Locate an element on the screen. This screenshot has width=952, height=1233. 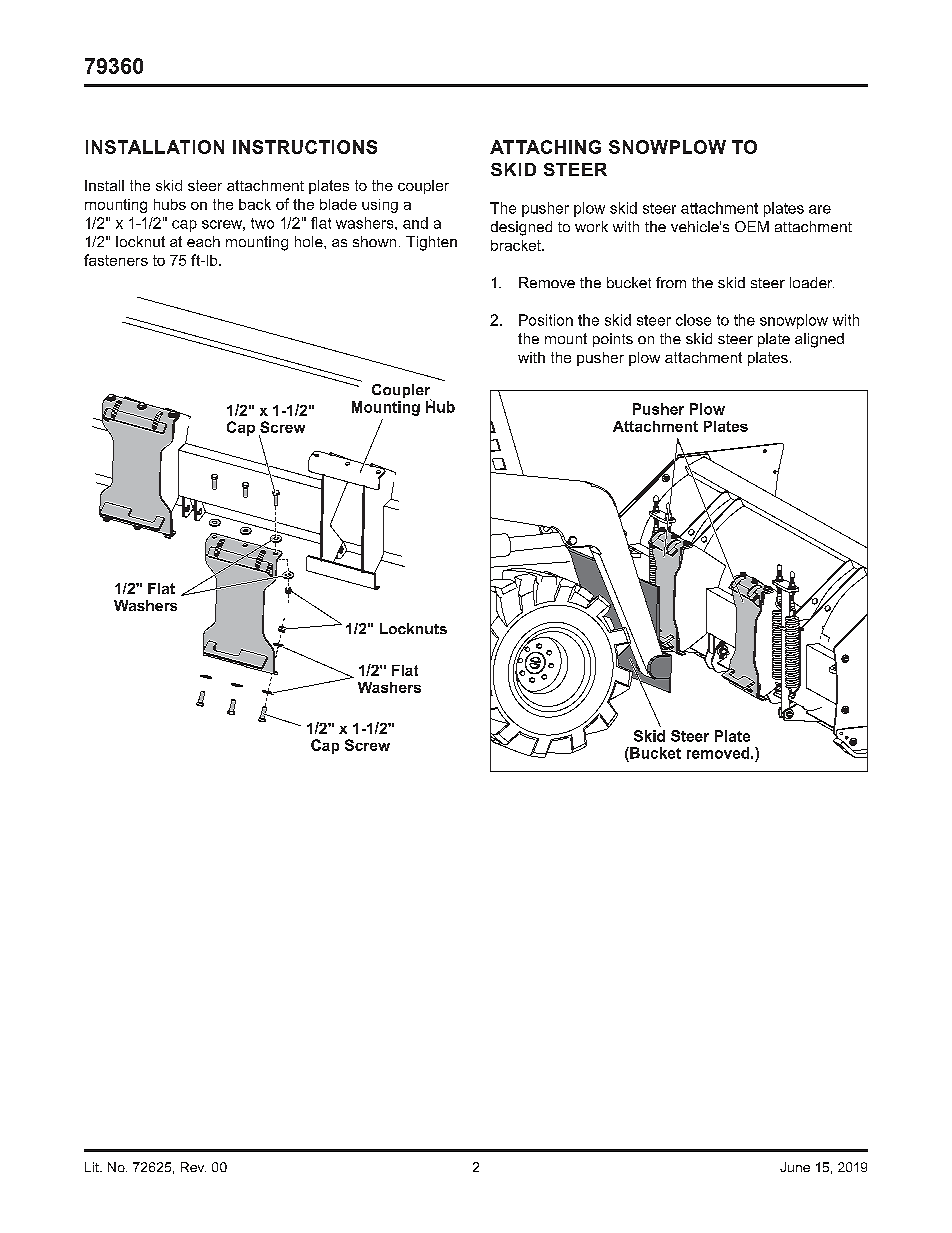
Lit is located at coordinates (93, 1167).
